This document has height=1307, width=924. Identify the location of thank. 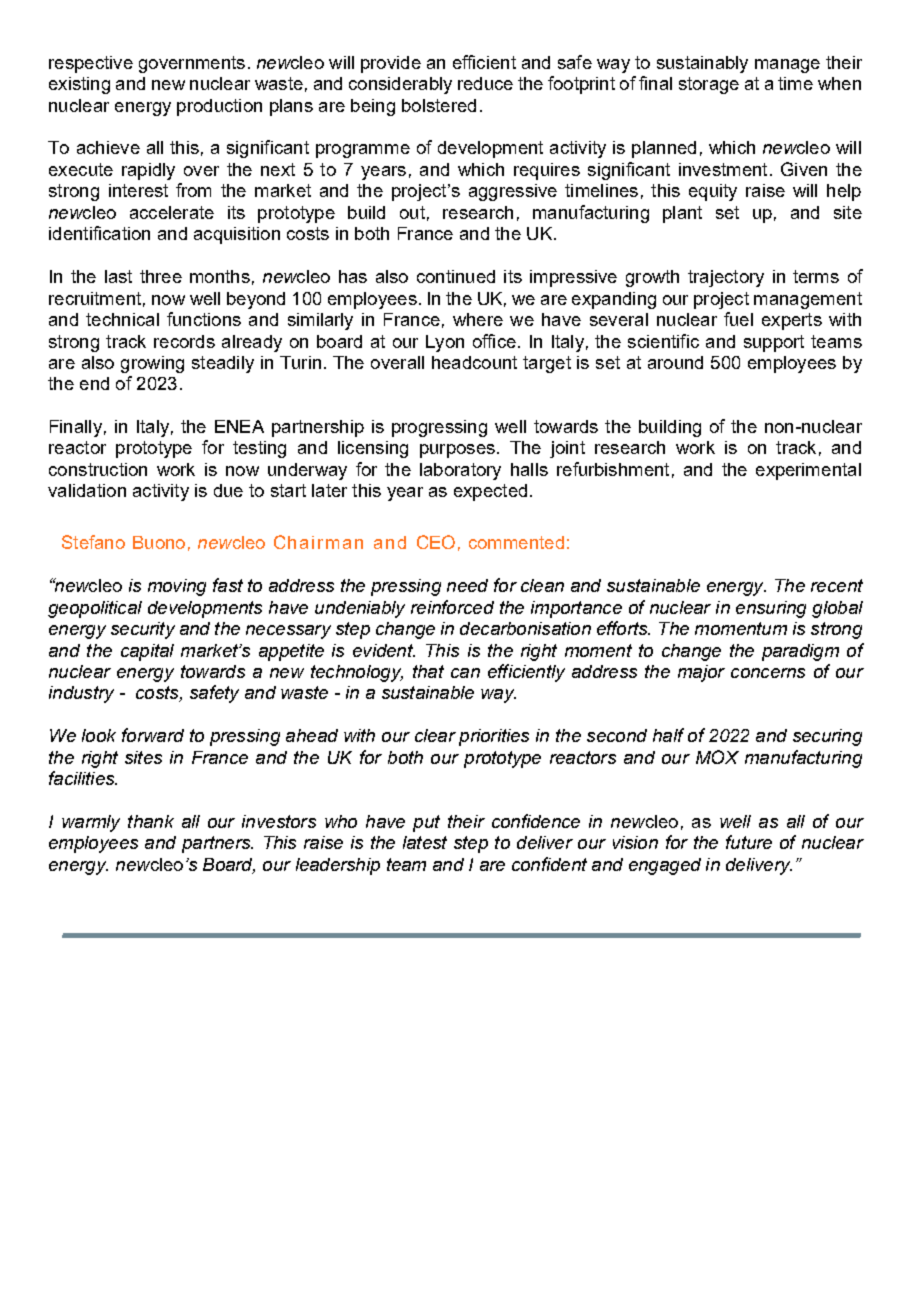
(151, 821).
